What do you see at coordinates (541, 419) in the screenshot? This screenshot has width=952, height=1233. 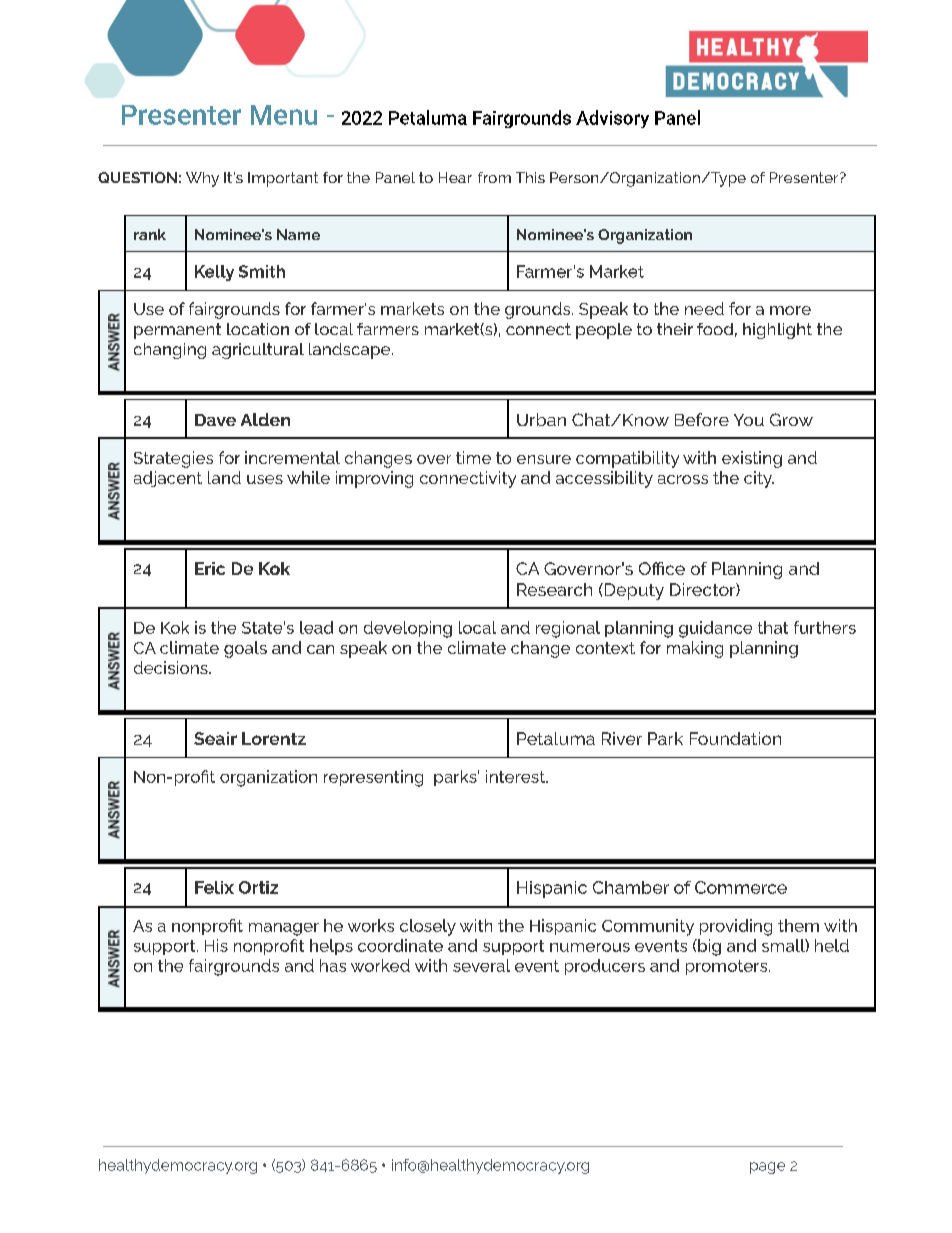 I see `Urban` at bounding box center [541, 419].
